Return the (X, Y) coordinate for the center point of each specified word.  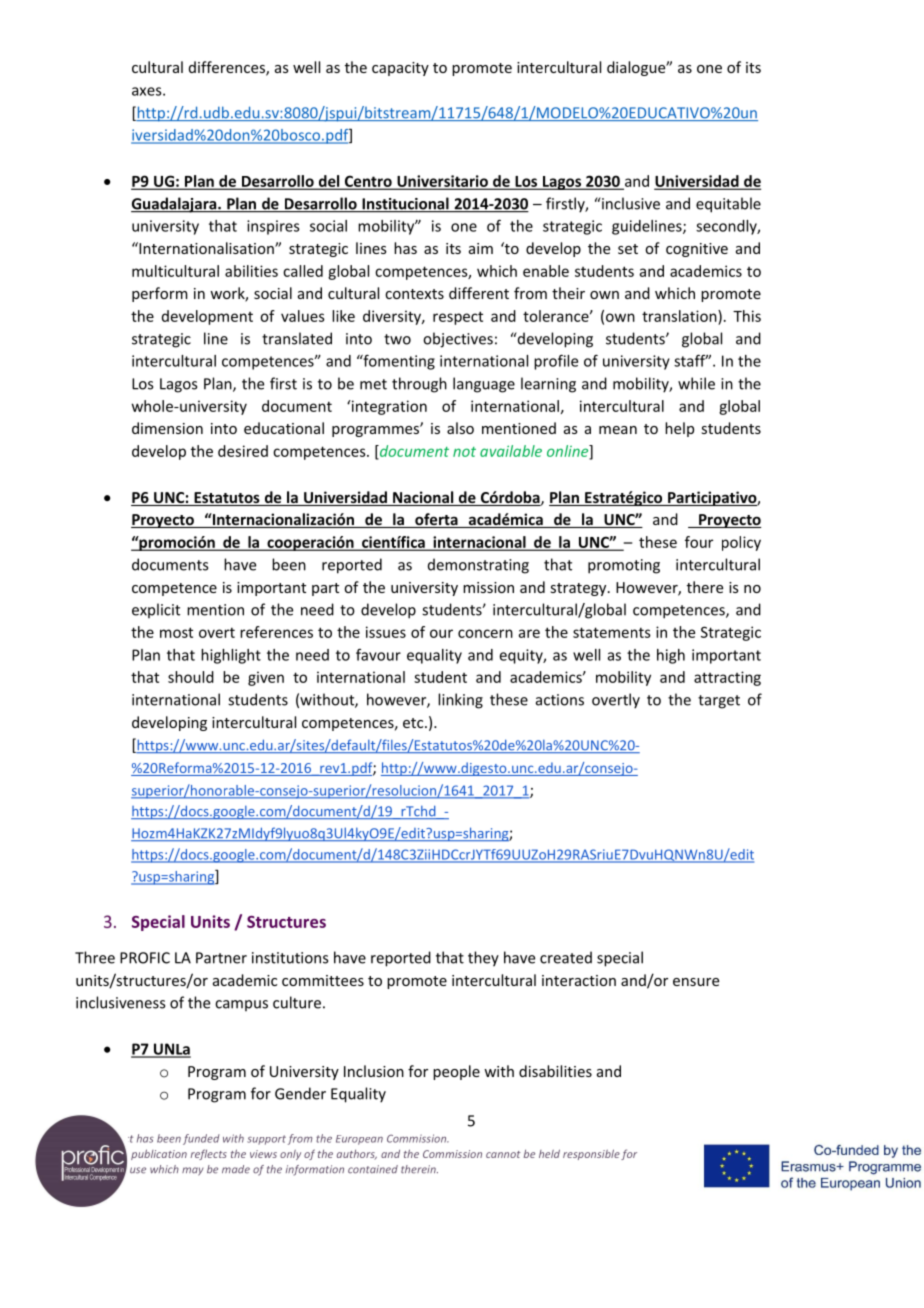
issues (386, 632)
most (176, 632)
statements (612, 632)
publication (159, 1154)
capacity (400, 69)
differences (228, 68)
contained (373, 1169)
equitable (728, 205)
